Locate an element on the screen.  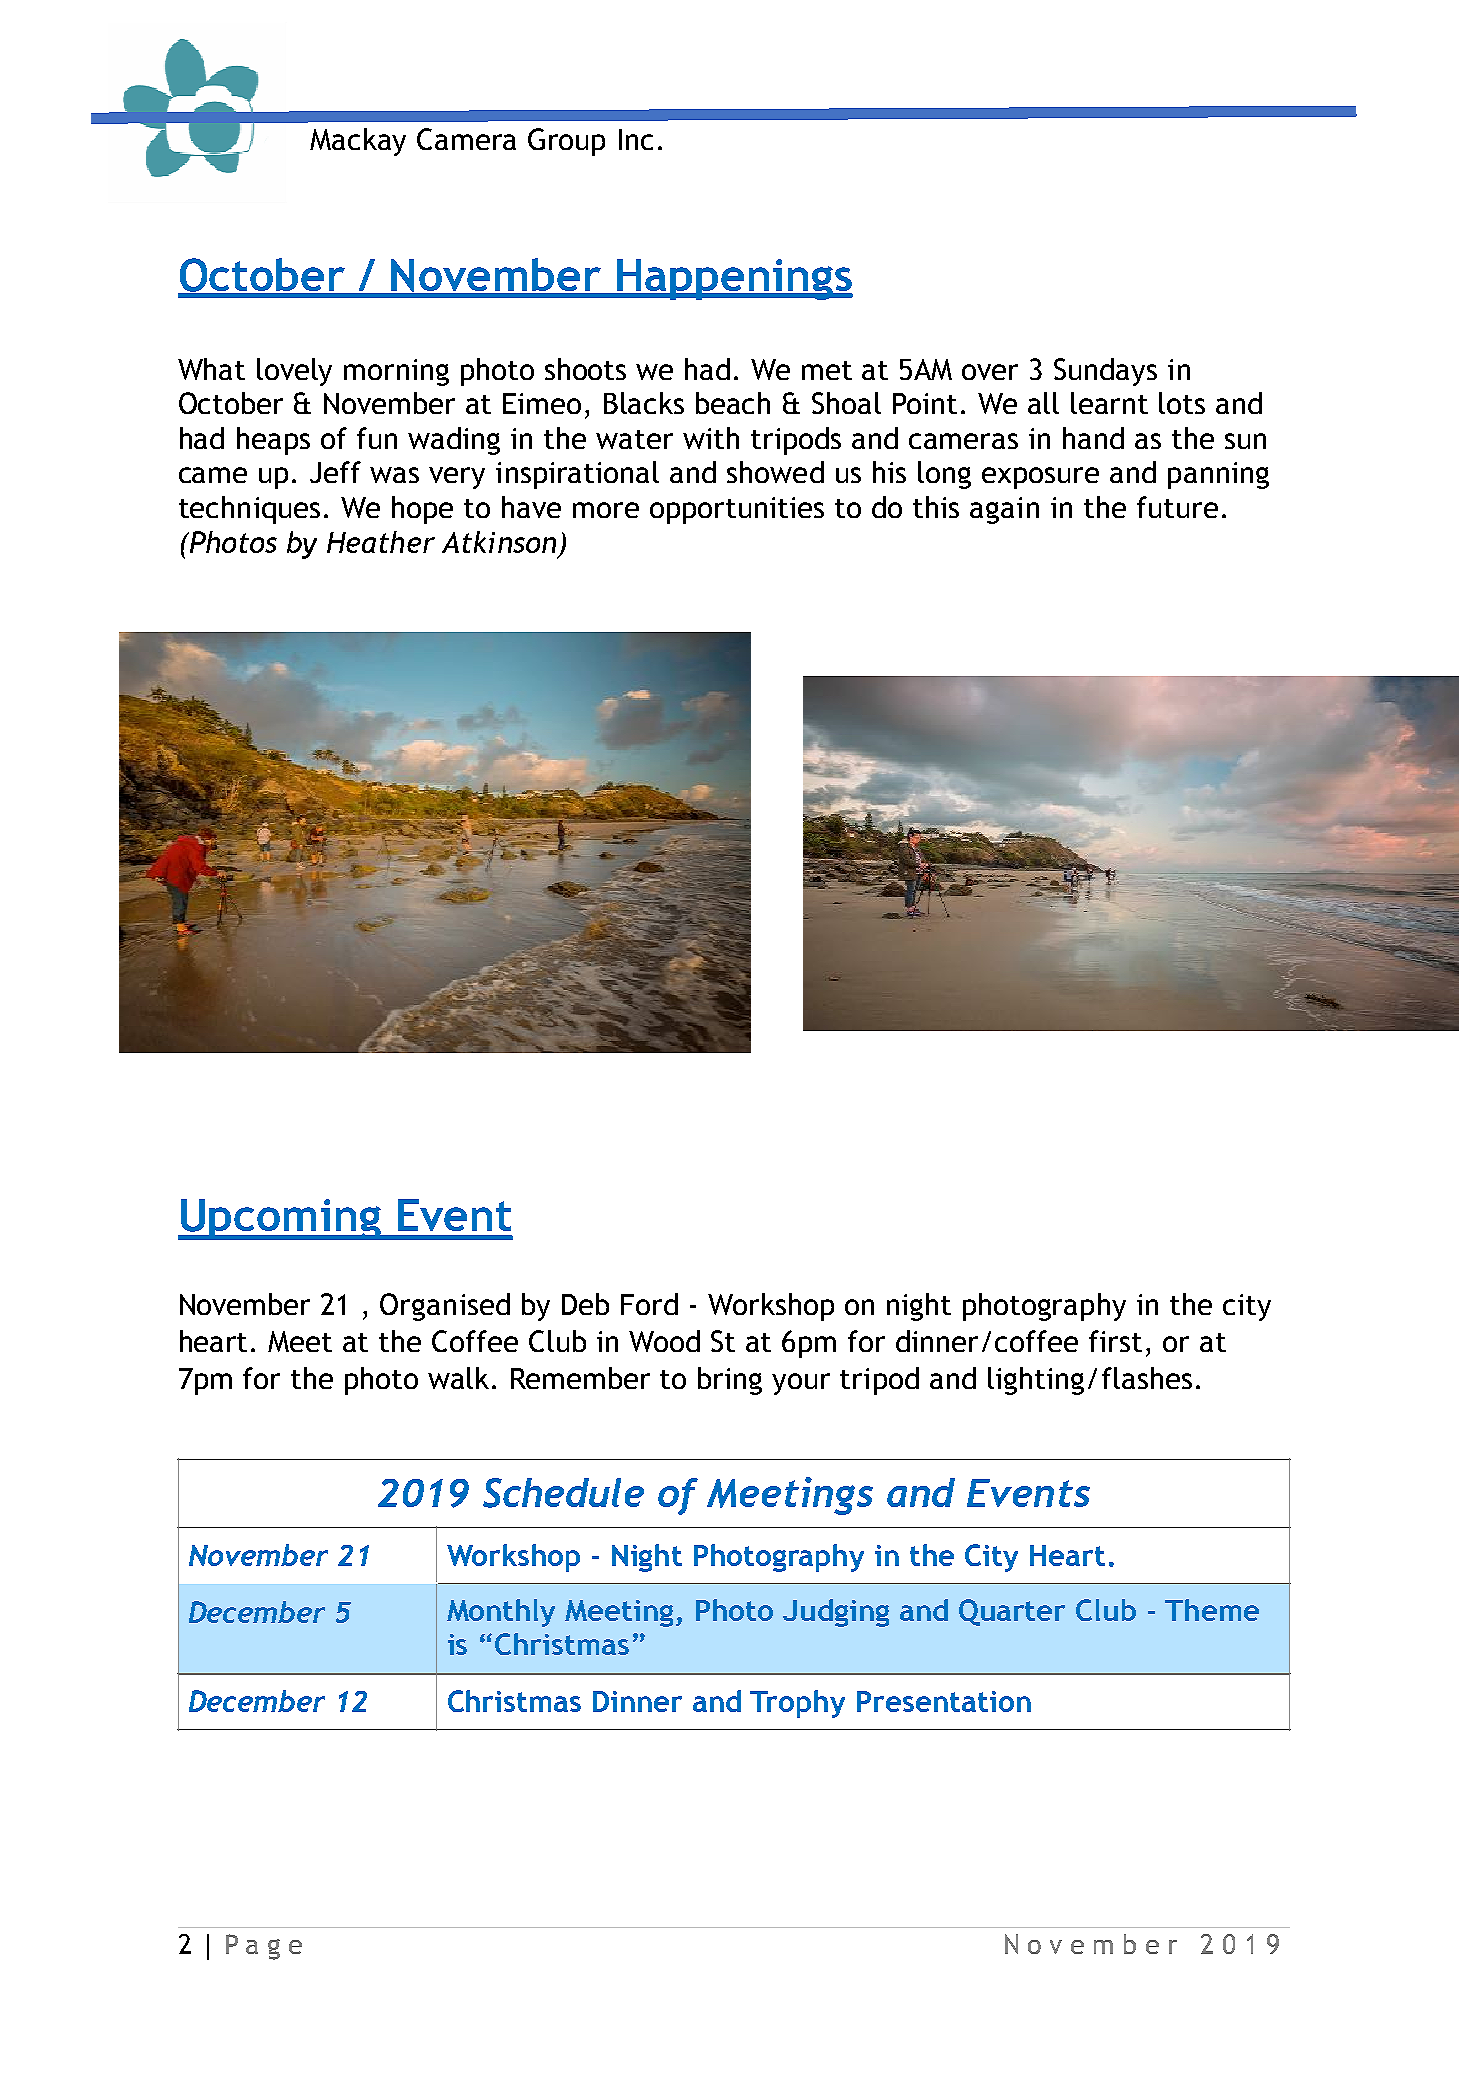
Organised is located at coordinates (445, 1307).
